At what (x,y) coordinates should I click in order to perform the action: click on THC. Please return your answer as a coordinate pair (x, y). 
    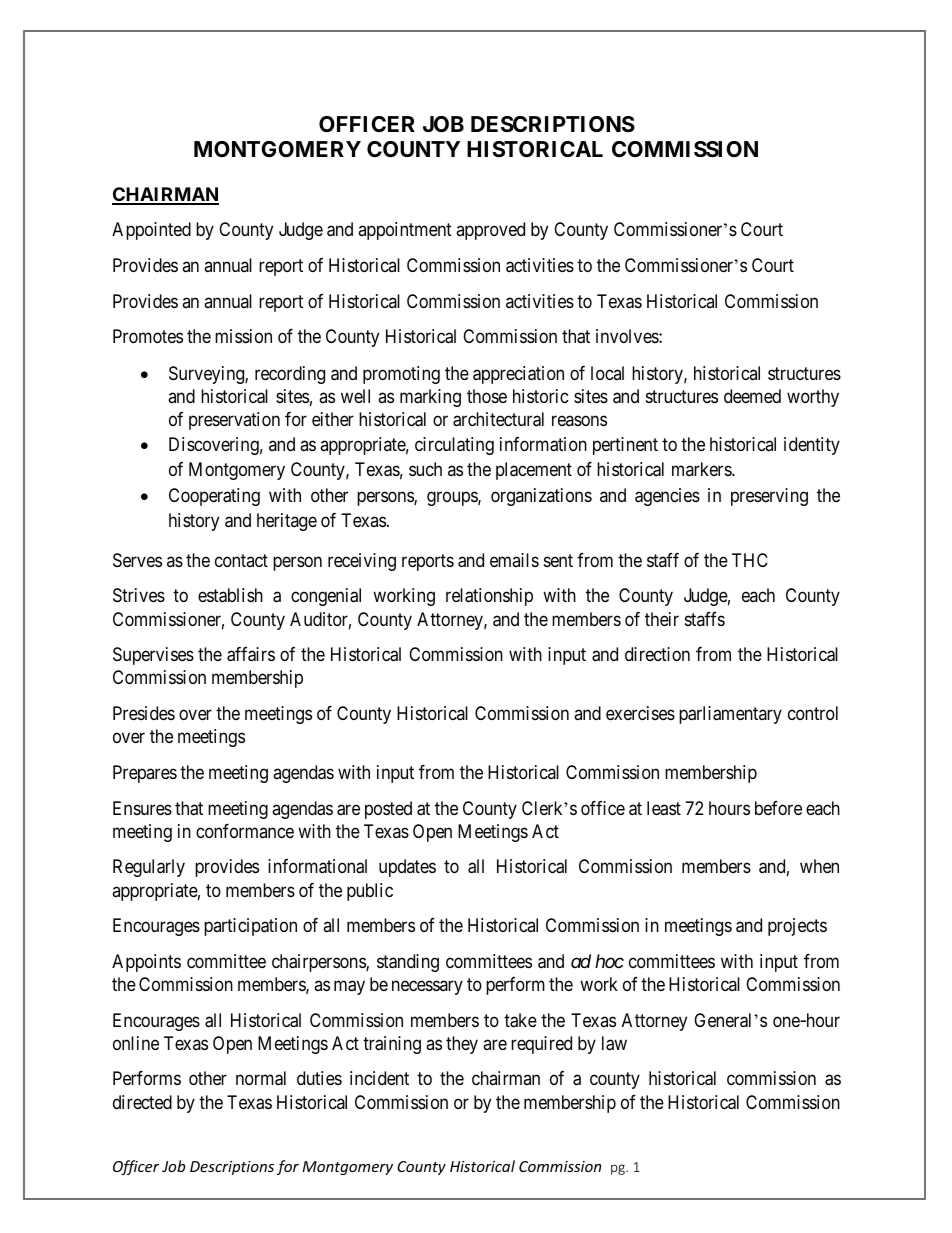
    Looking at the image, I should click on (750, 560).
